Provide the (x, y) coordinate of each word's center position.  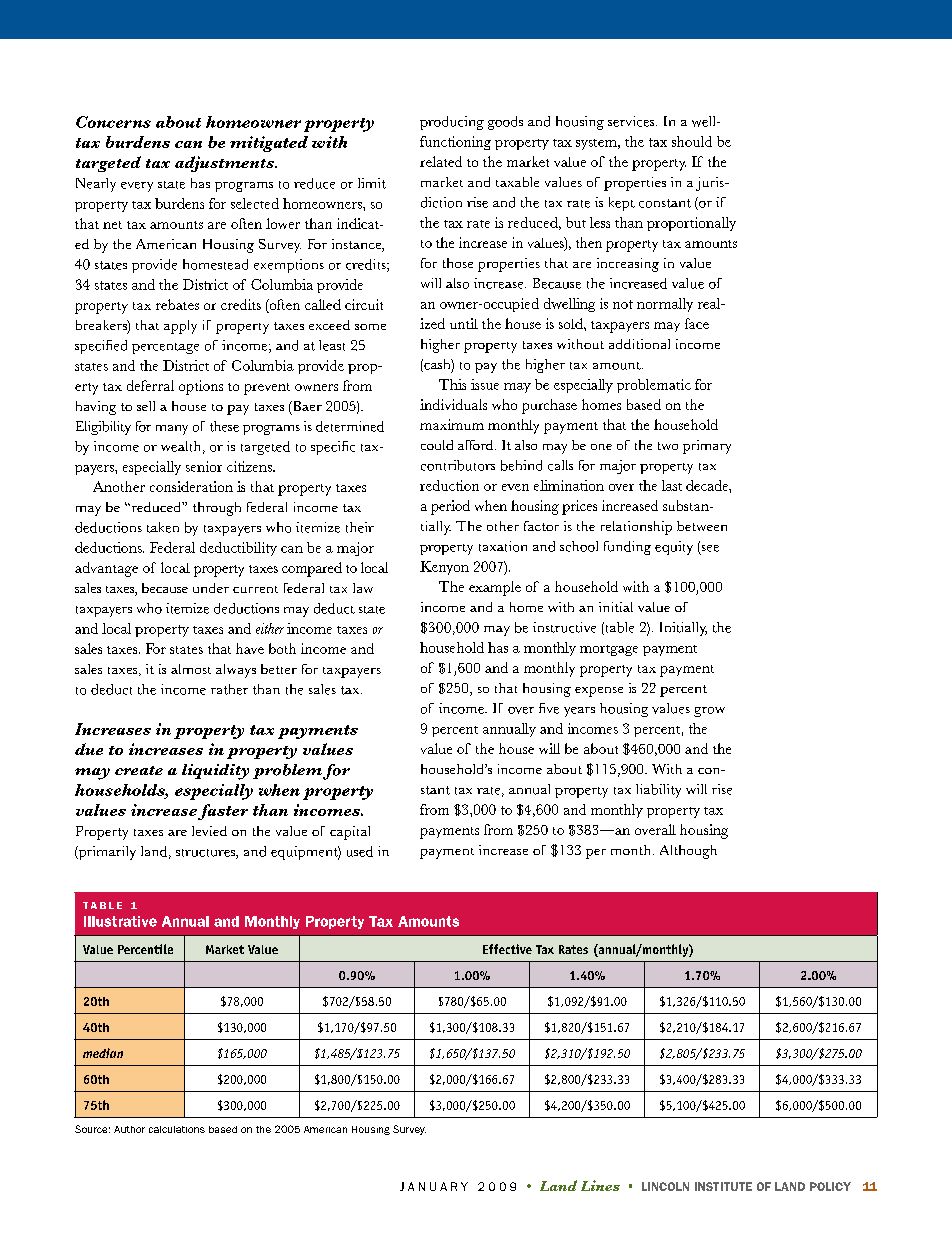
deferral (150, 385)
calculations (177, 1129)
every (137, 187)
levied (209, 831)
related (441, 161)
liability (658, 791)
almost (191, 669)
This (452, 384)
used (360, 851)
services (632, 121)
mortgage (609, 650)
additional (639, 344)
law (363, 588)
